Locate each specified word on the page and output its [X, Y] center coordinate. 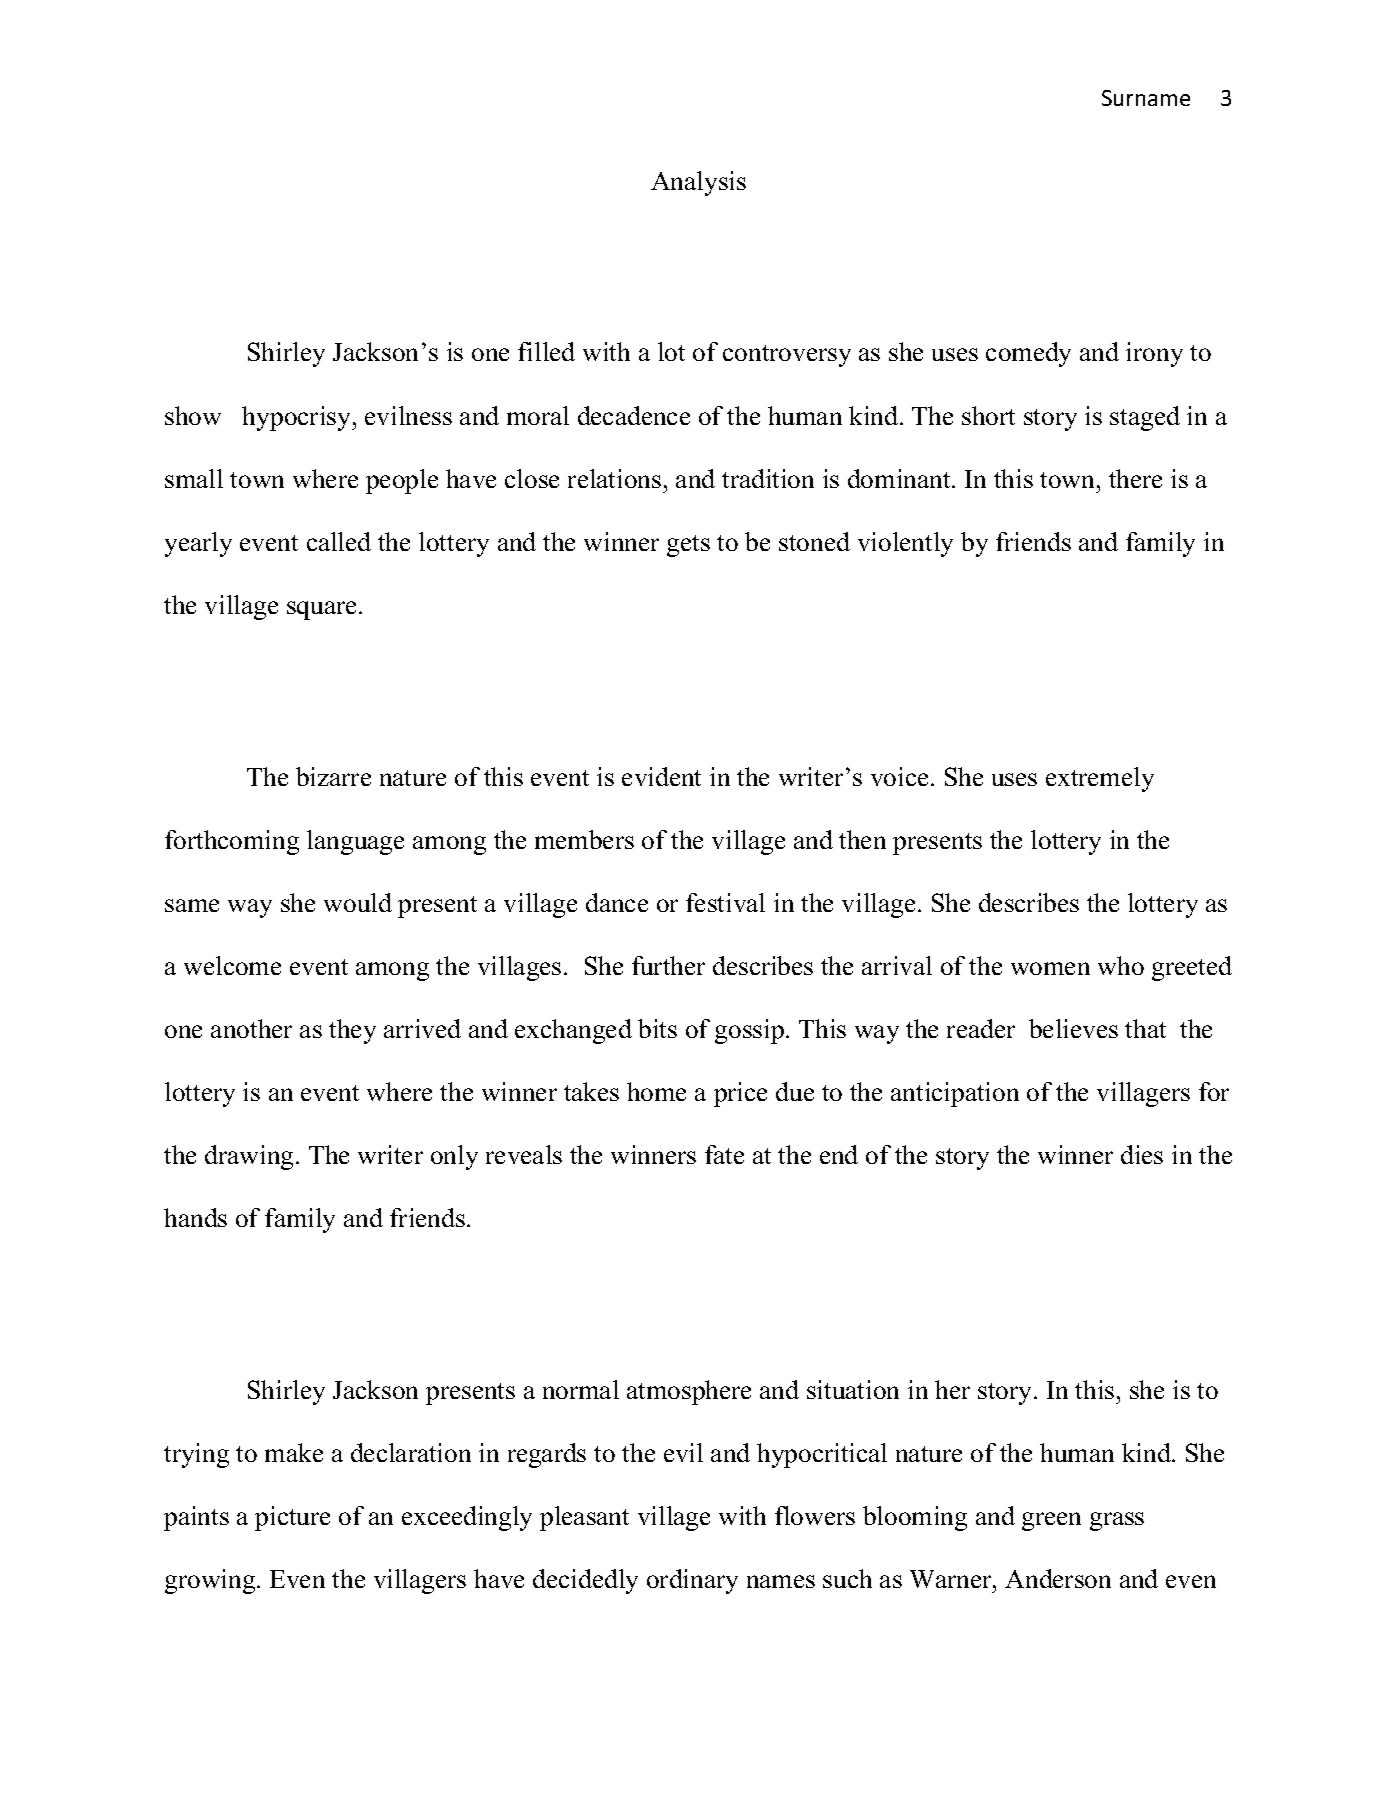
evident [661, 776]
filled [546, 351]
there [1135, 478]
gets [688, 546]
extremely [1100, 779]
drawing [251, 1157]
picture [292, 1518]
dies [1142, 1154]
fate [724, 1154]
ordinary [692, 1581]
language [355, 842]
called [339, 541]
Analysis [698, 183]
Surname [1146, 98]
